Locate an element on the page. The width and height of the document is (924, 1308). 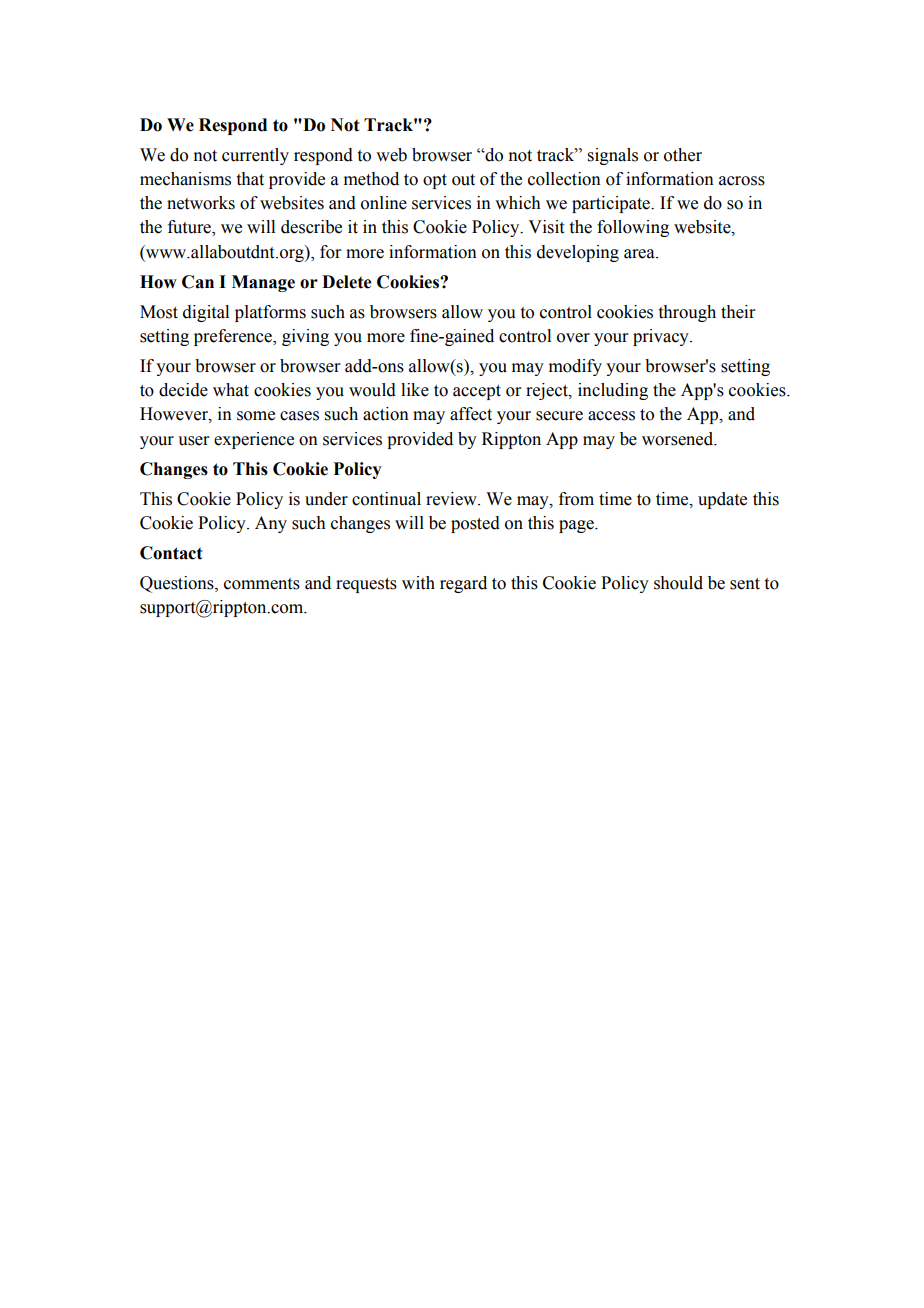
over is located at coordinates (573, 338).
